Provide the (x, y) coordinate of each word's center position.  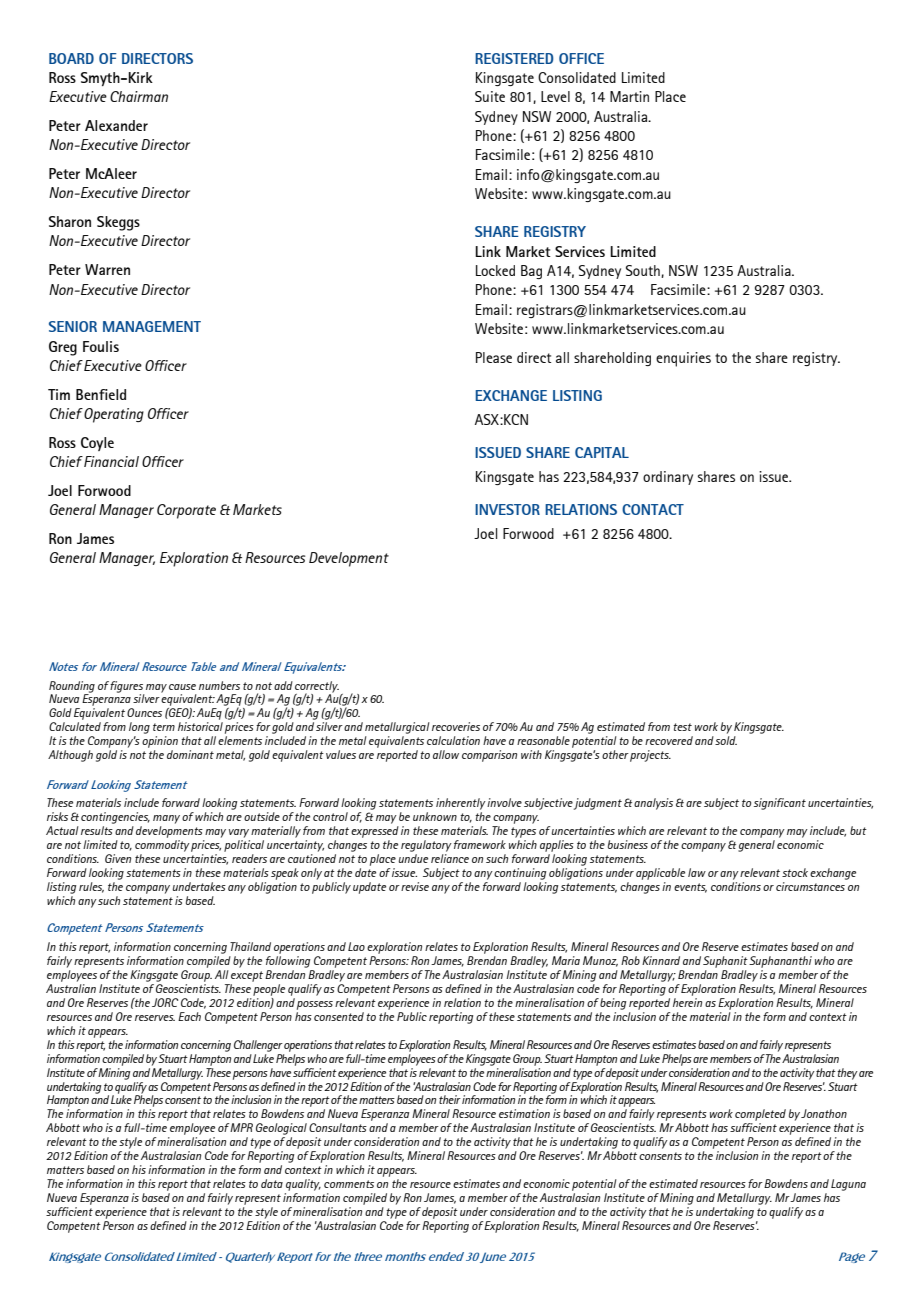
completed (760, 1115)
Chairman (139, 96)
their (450, 1099)
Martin (629, 96)
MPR (241, 1127)
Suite (490, 96)
